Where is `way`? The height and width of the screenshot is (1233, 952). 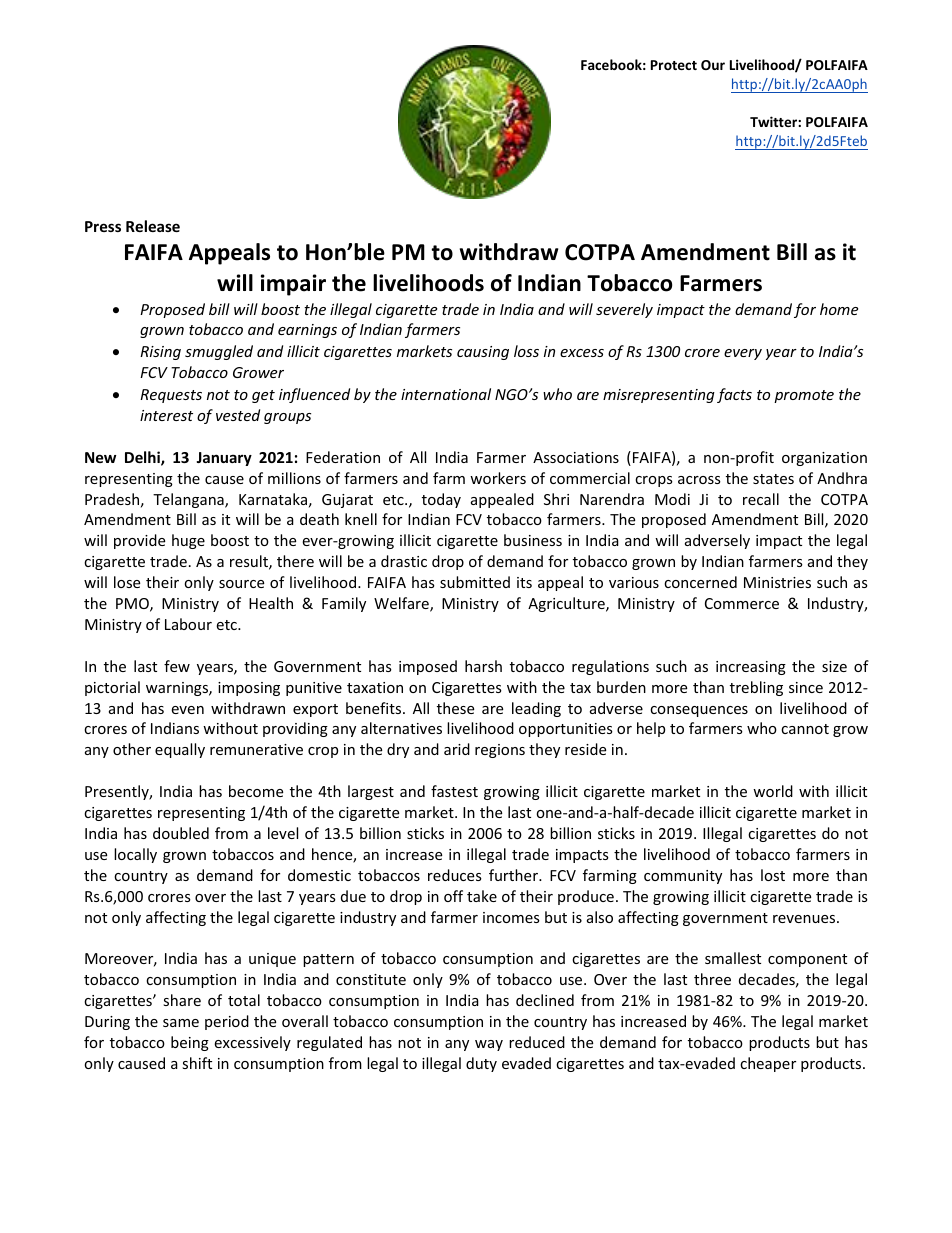 way is located at coordinates (489, 1045).
